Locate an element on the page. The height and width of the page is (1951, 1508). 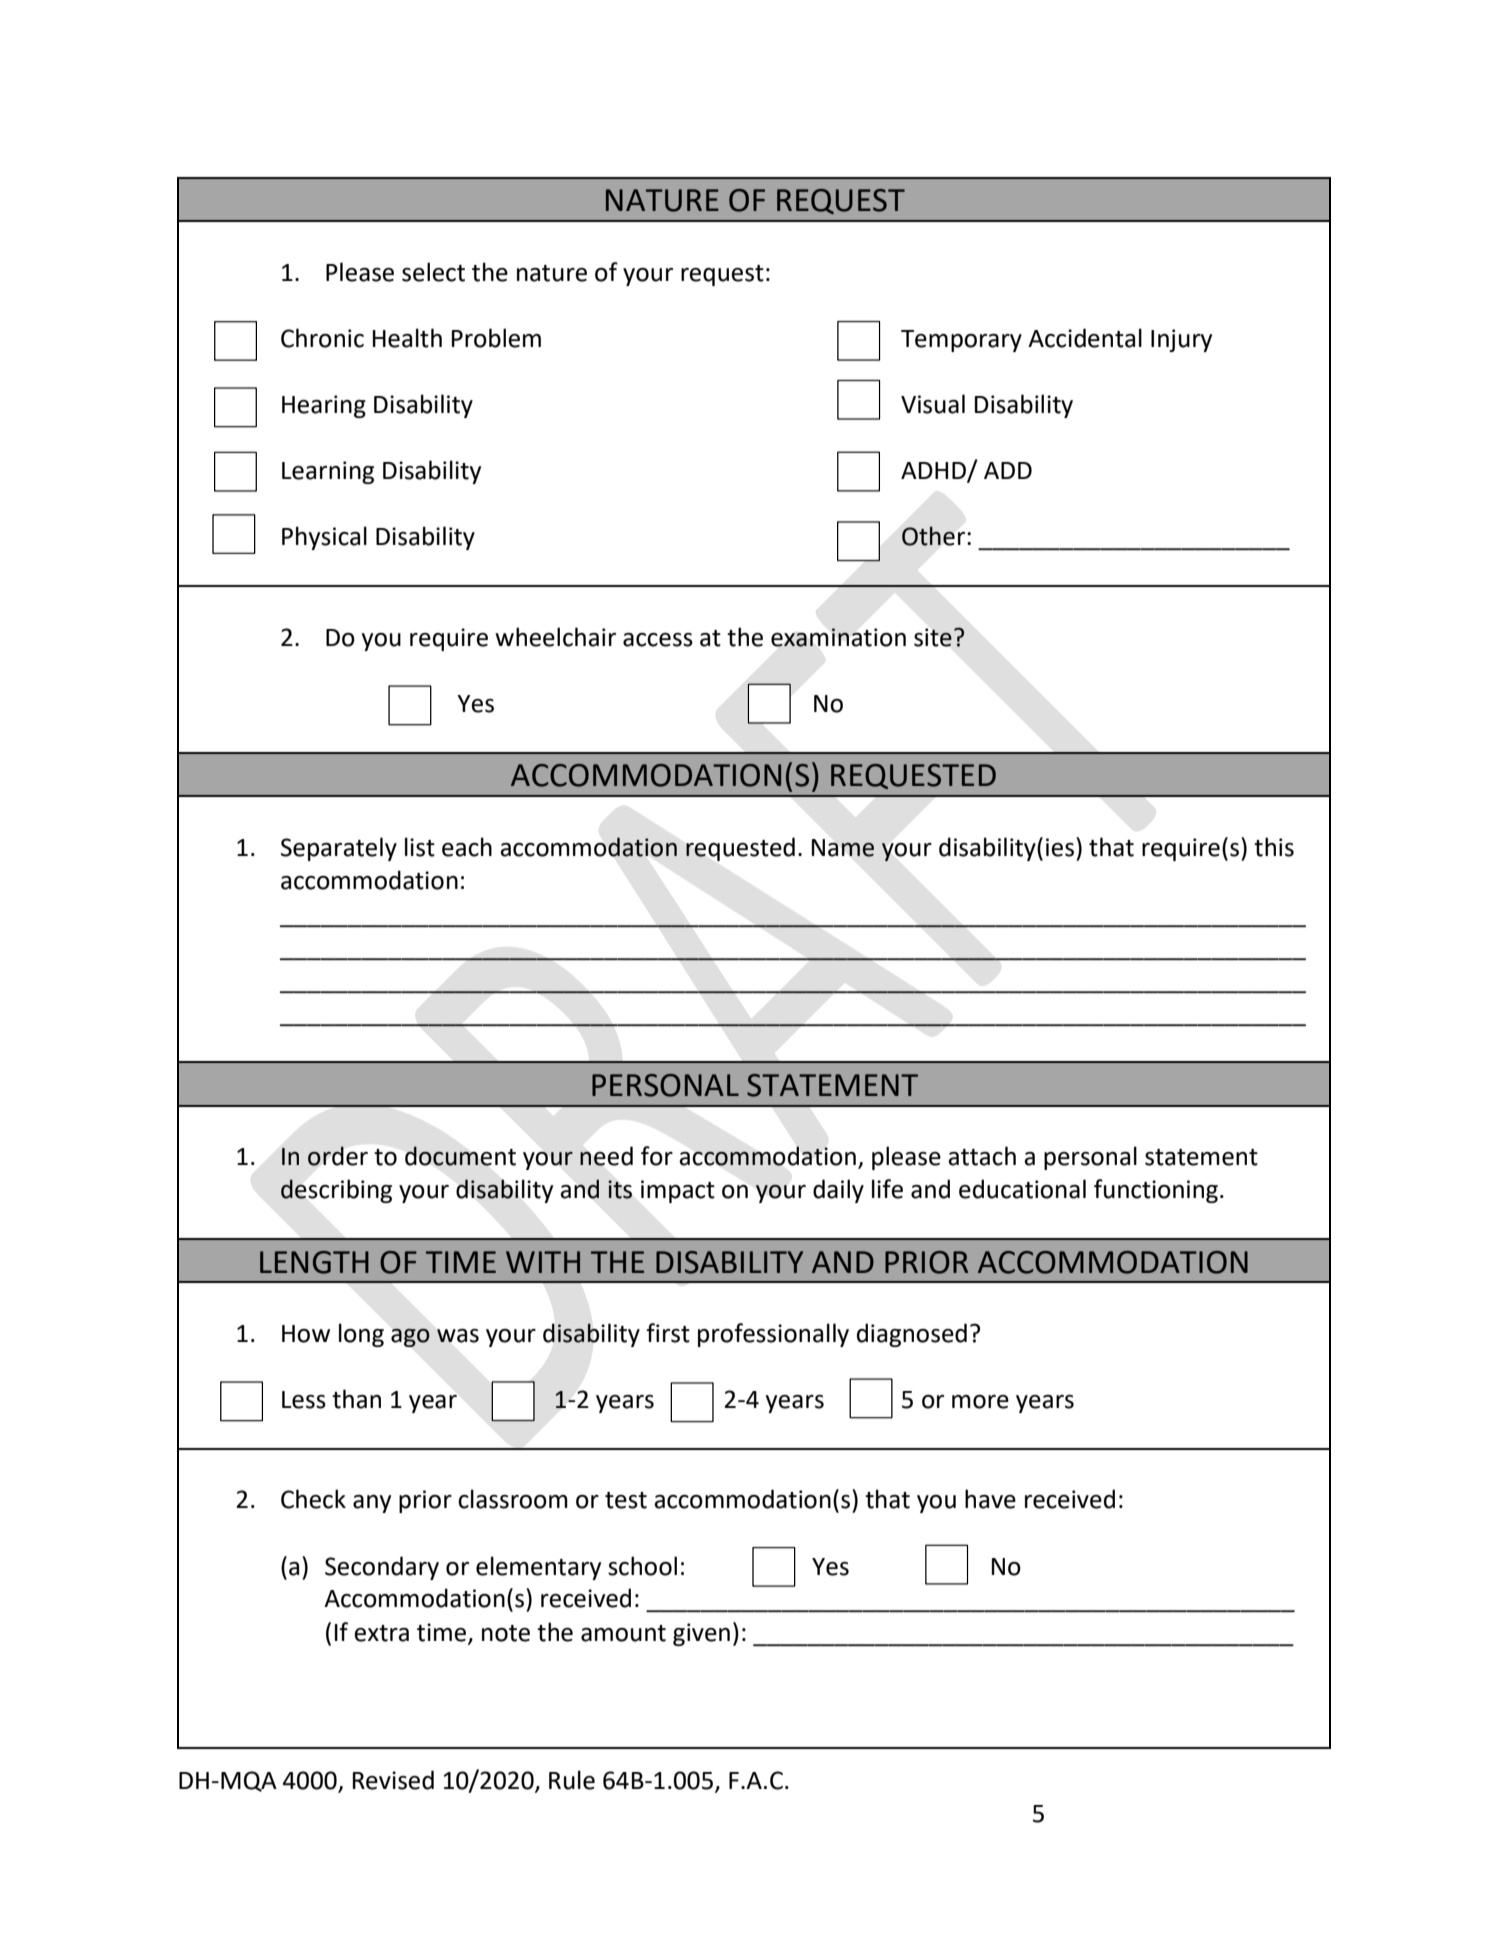
Revised is located at coordinates (393, 1780).
